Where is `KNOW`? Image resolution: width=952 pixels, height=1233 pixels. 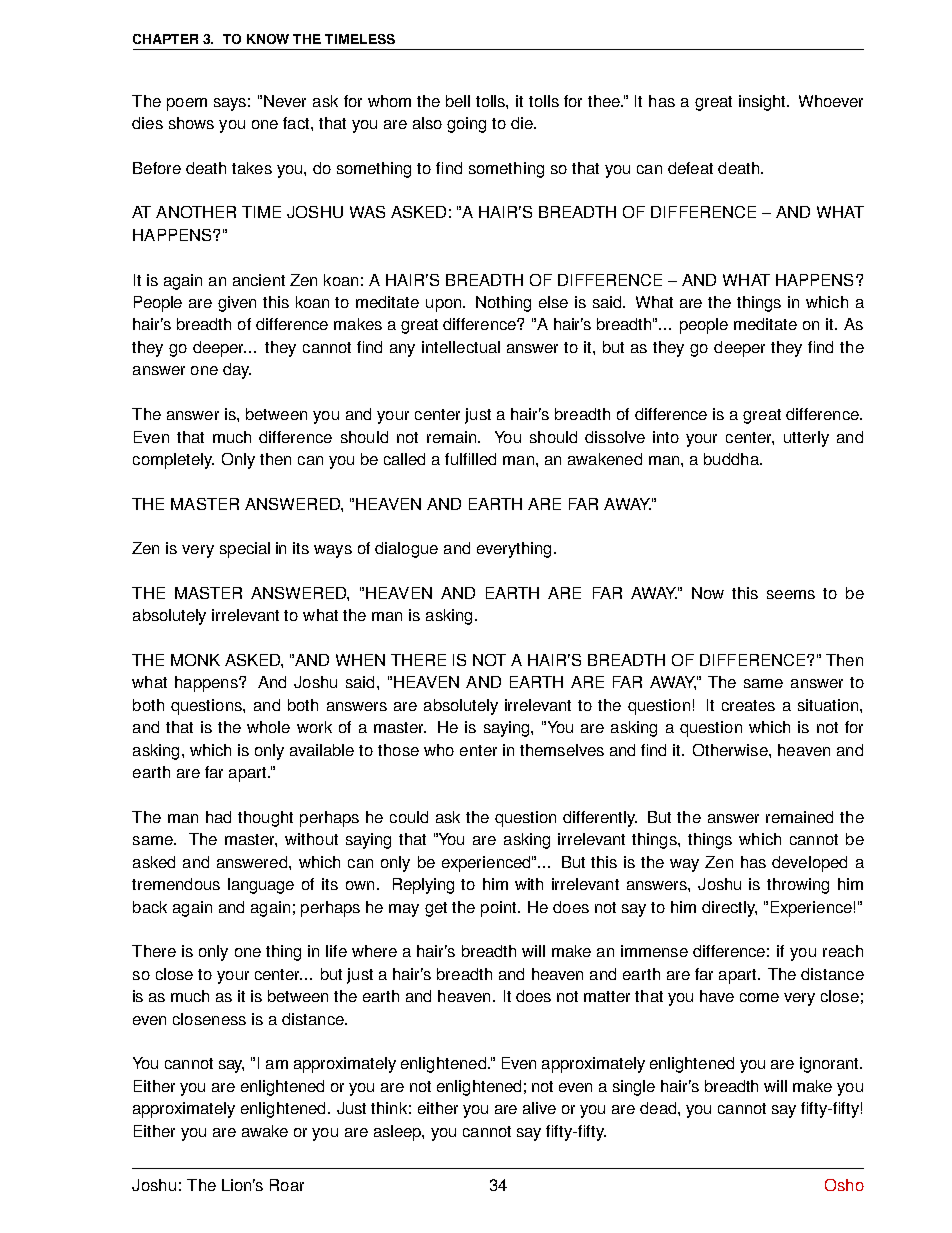 KNOW is located at coordinates (268, 39).
